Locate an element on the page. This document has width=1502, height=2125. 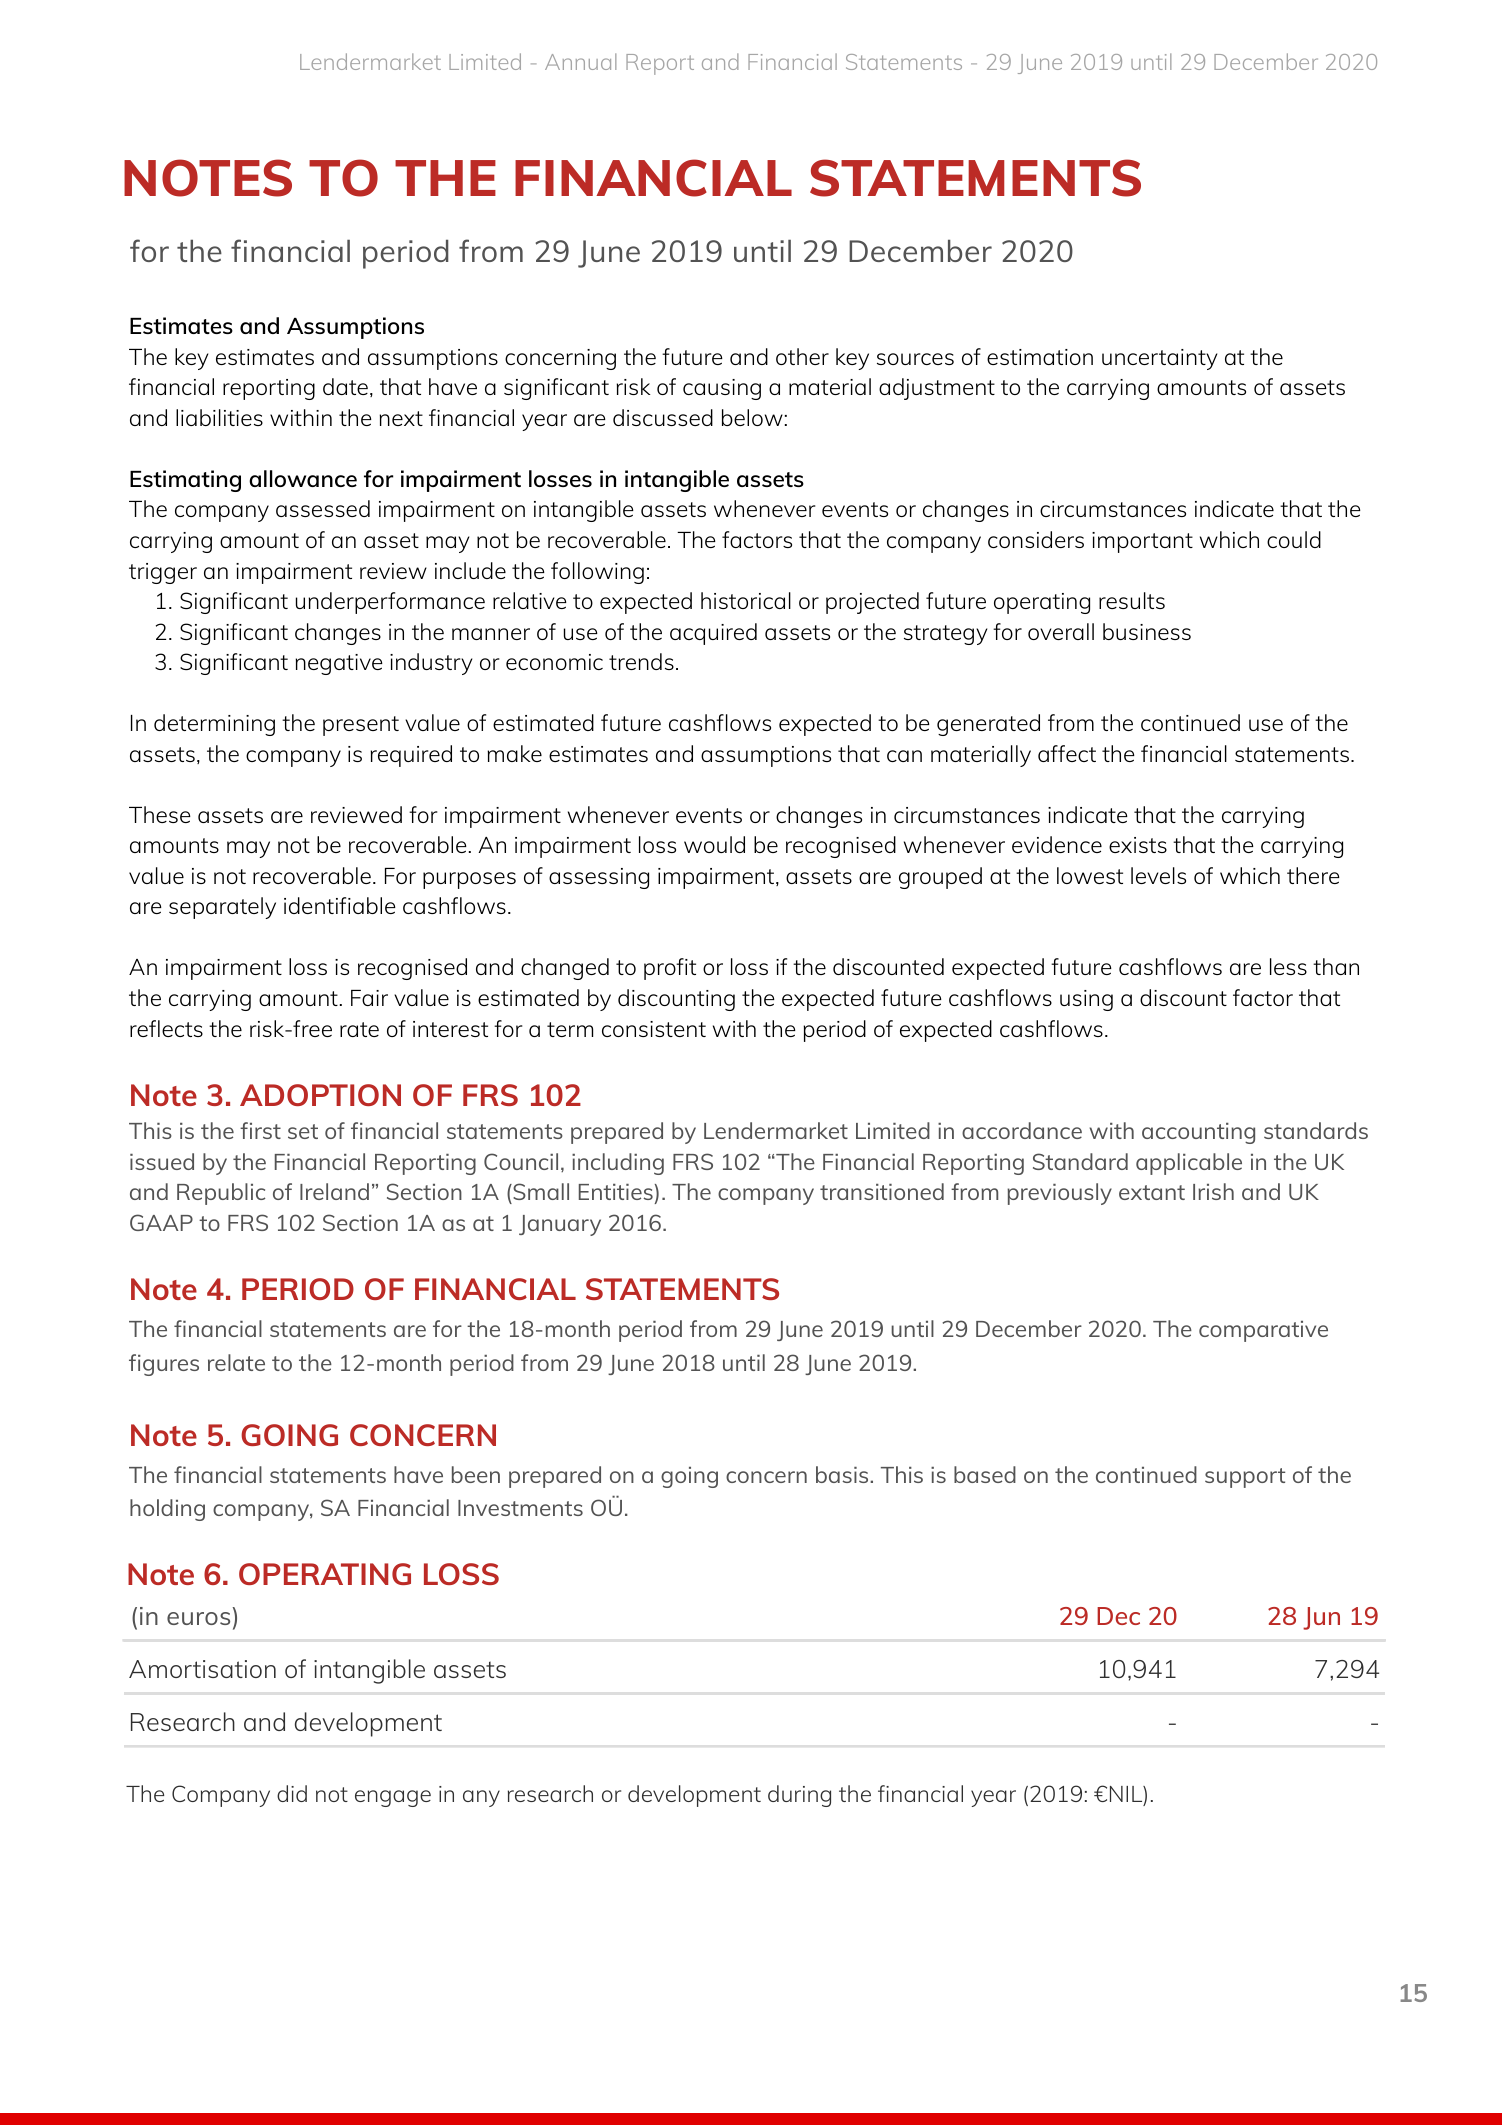
Annual is located at coordinates (580, 61).
